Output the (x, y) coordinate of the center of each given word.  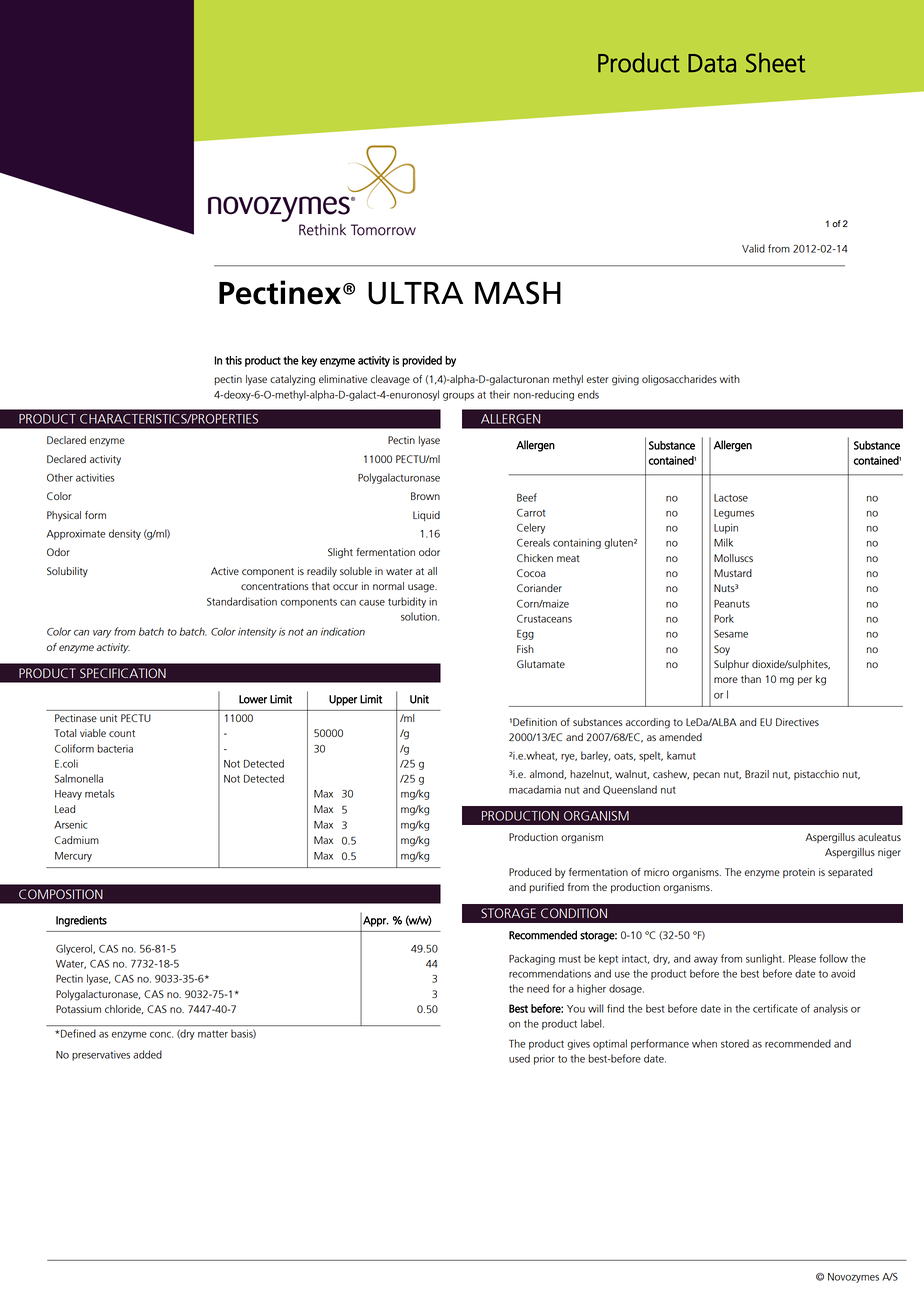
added (147, 1054)
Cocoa (531, 573)
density (125, 534)
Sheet (775, 62)
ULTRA (415, 293)
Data (712, 63)
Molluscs (733, 558)
